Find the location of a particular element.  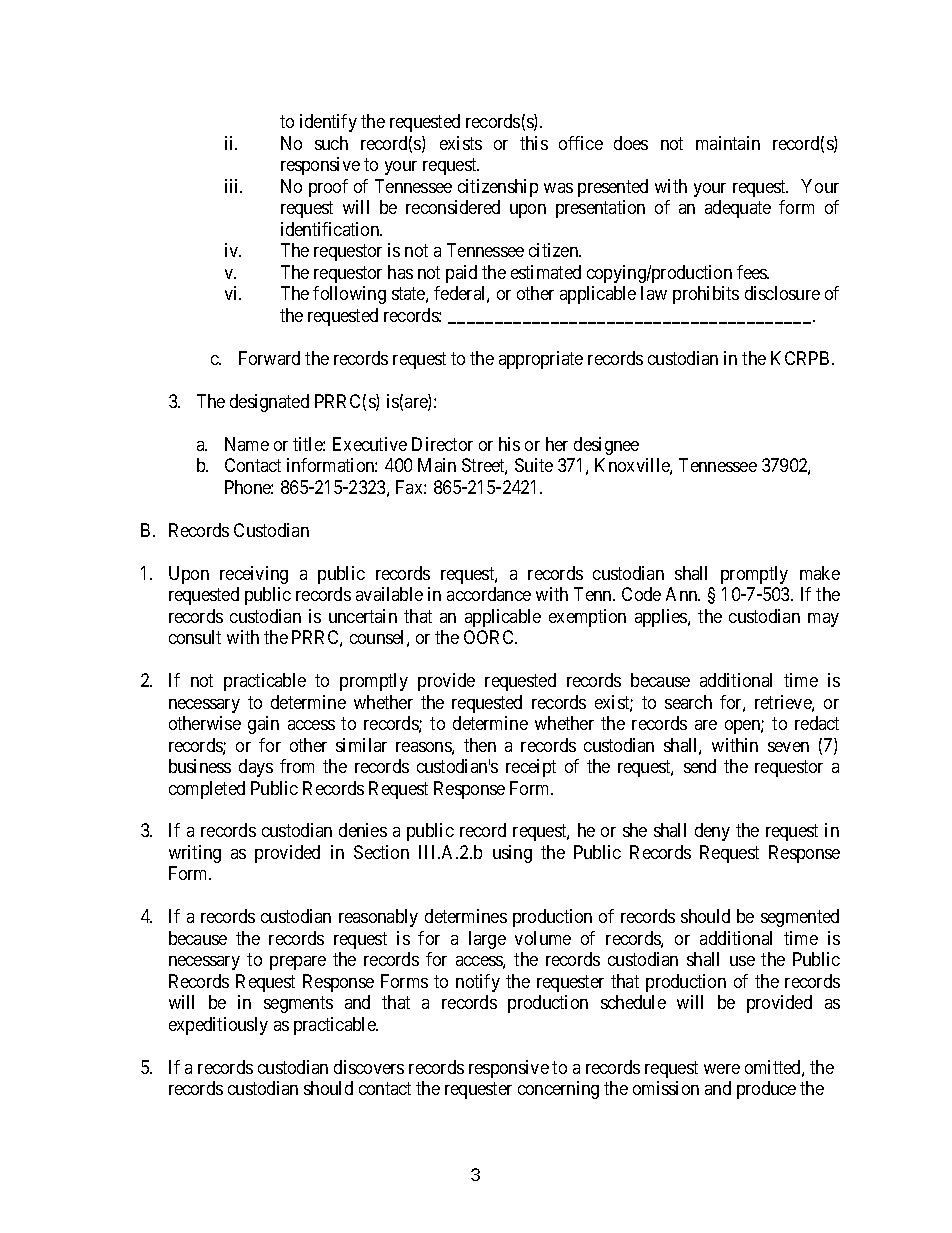

expeditiously is located at coordinates (218, 1026).
